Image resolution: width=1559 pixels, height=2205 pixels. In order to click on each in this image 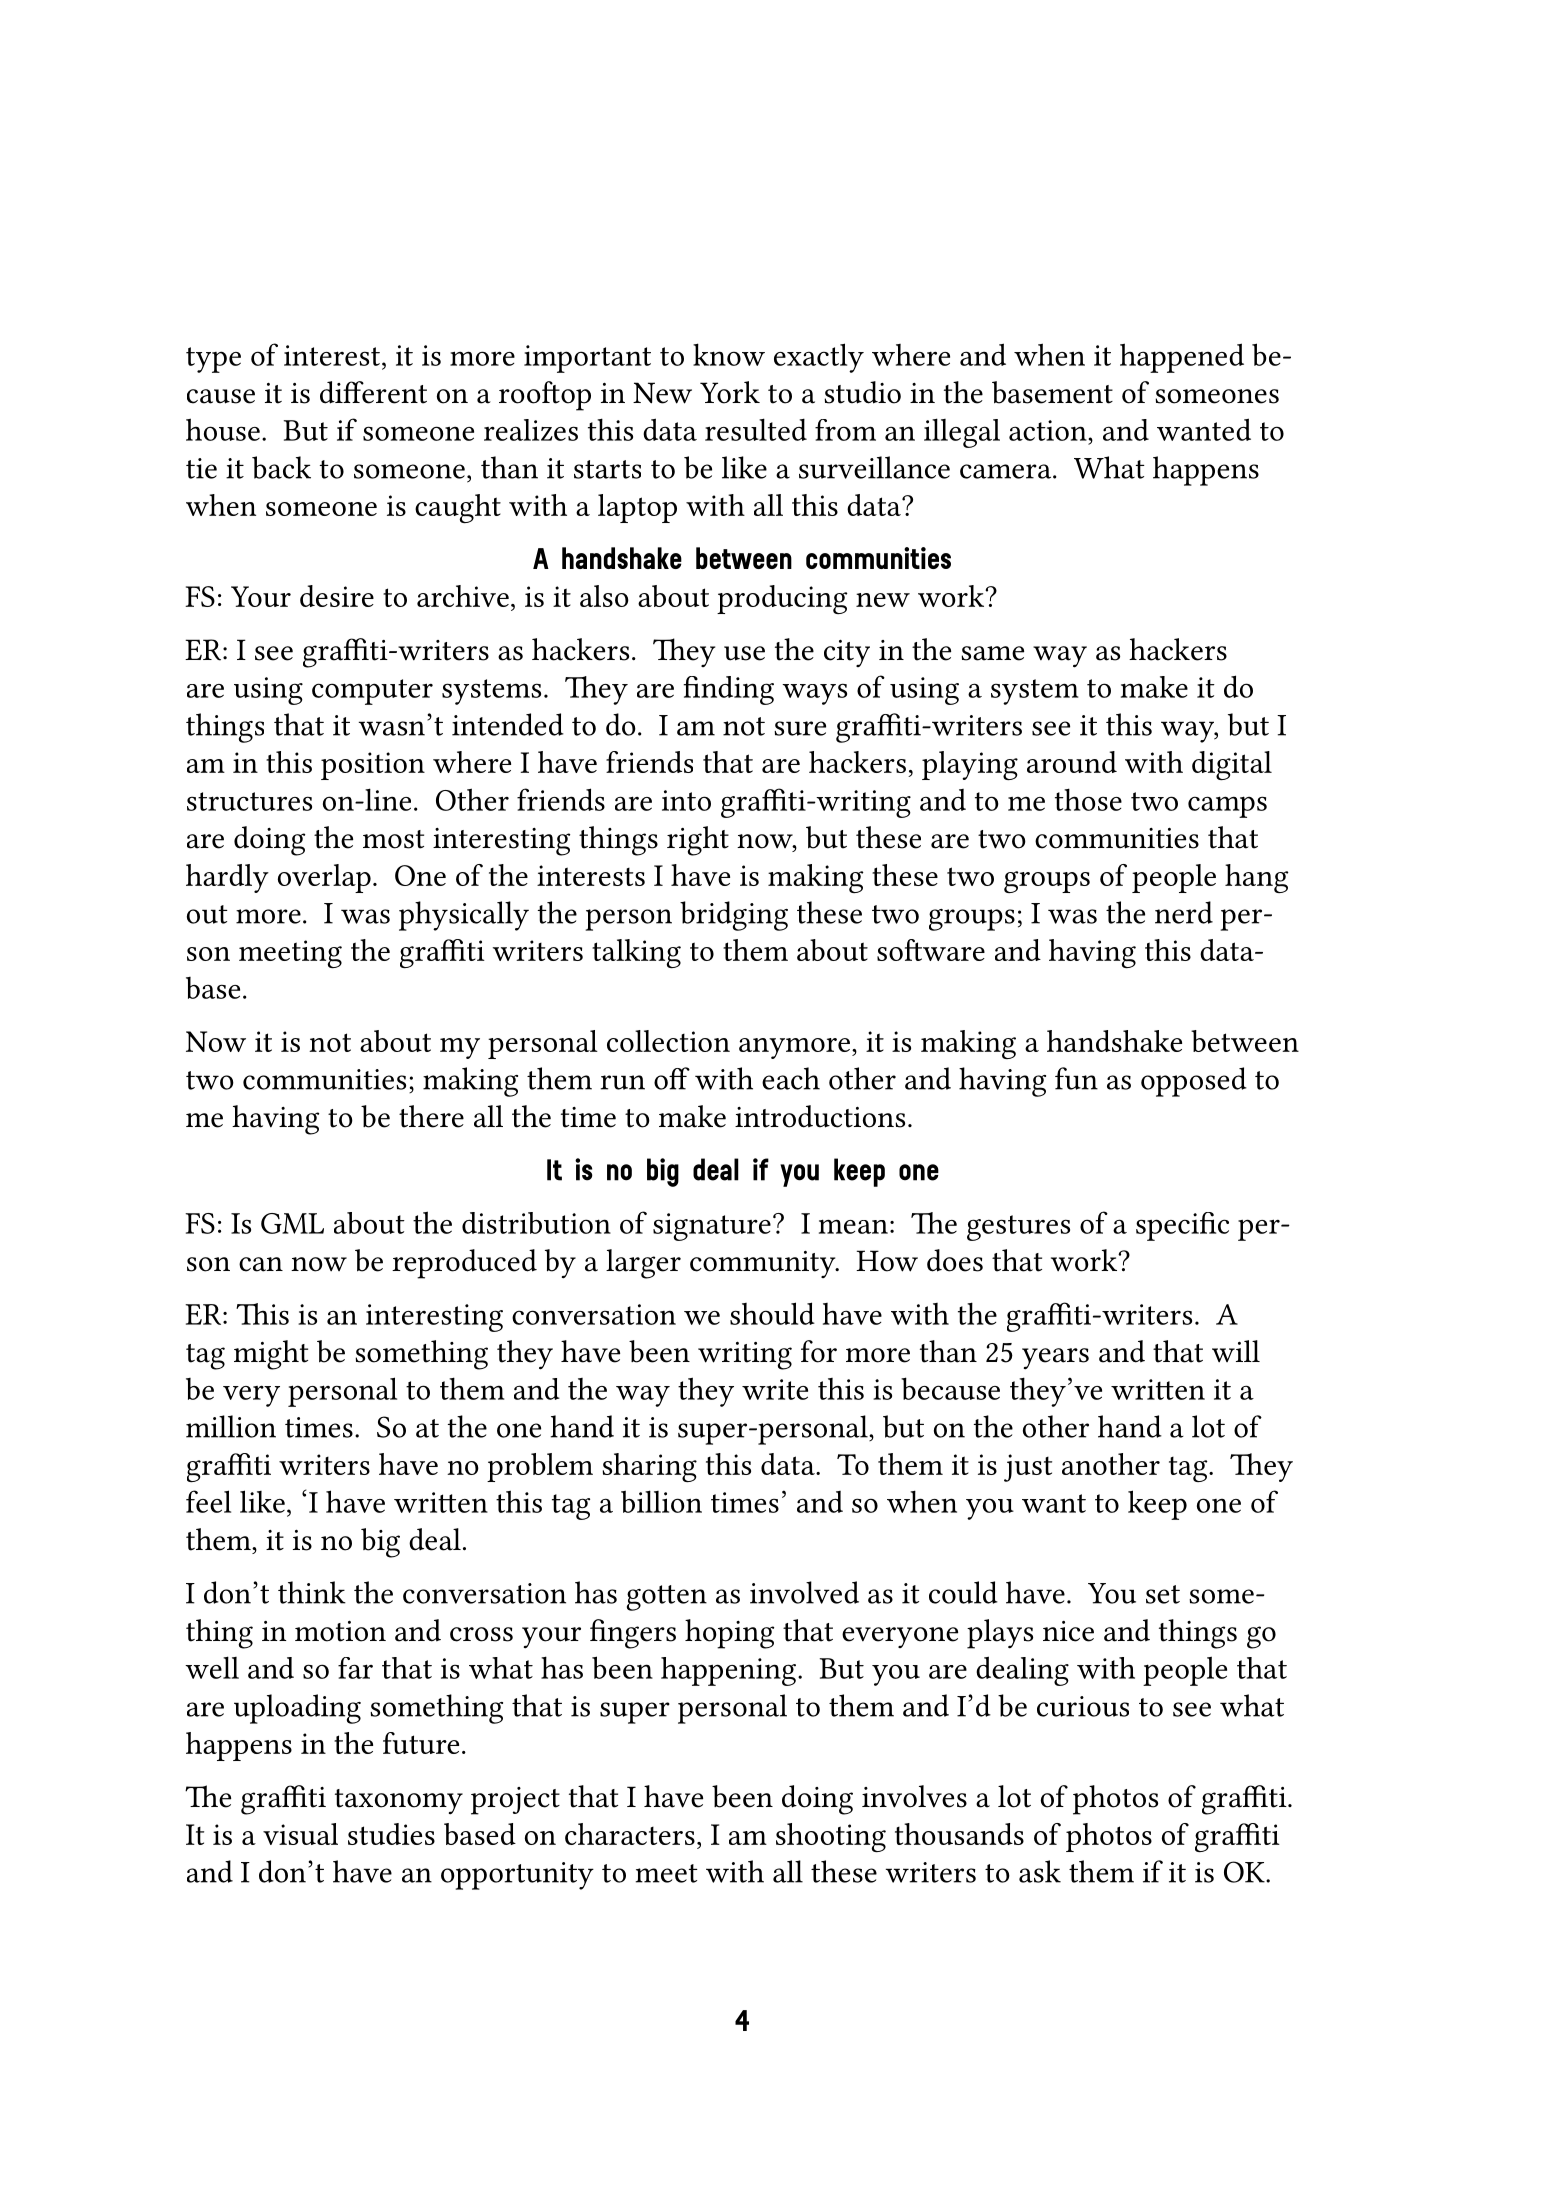, I will do `click(791, 1078)`.
